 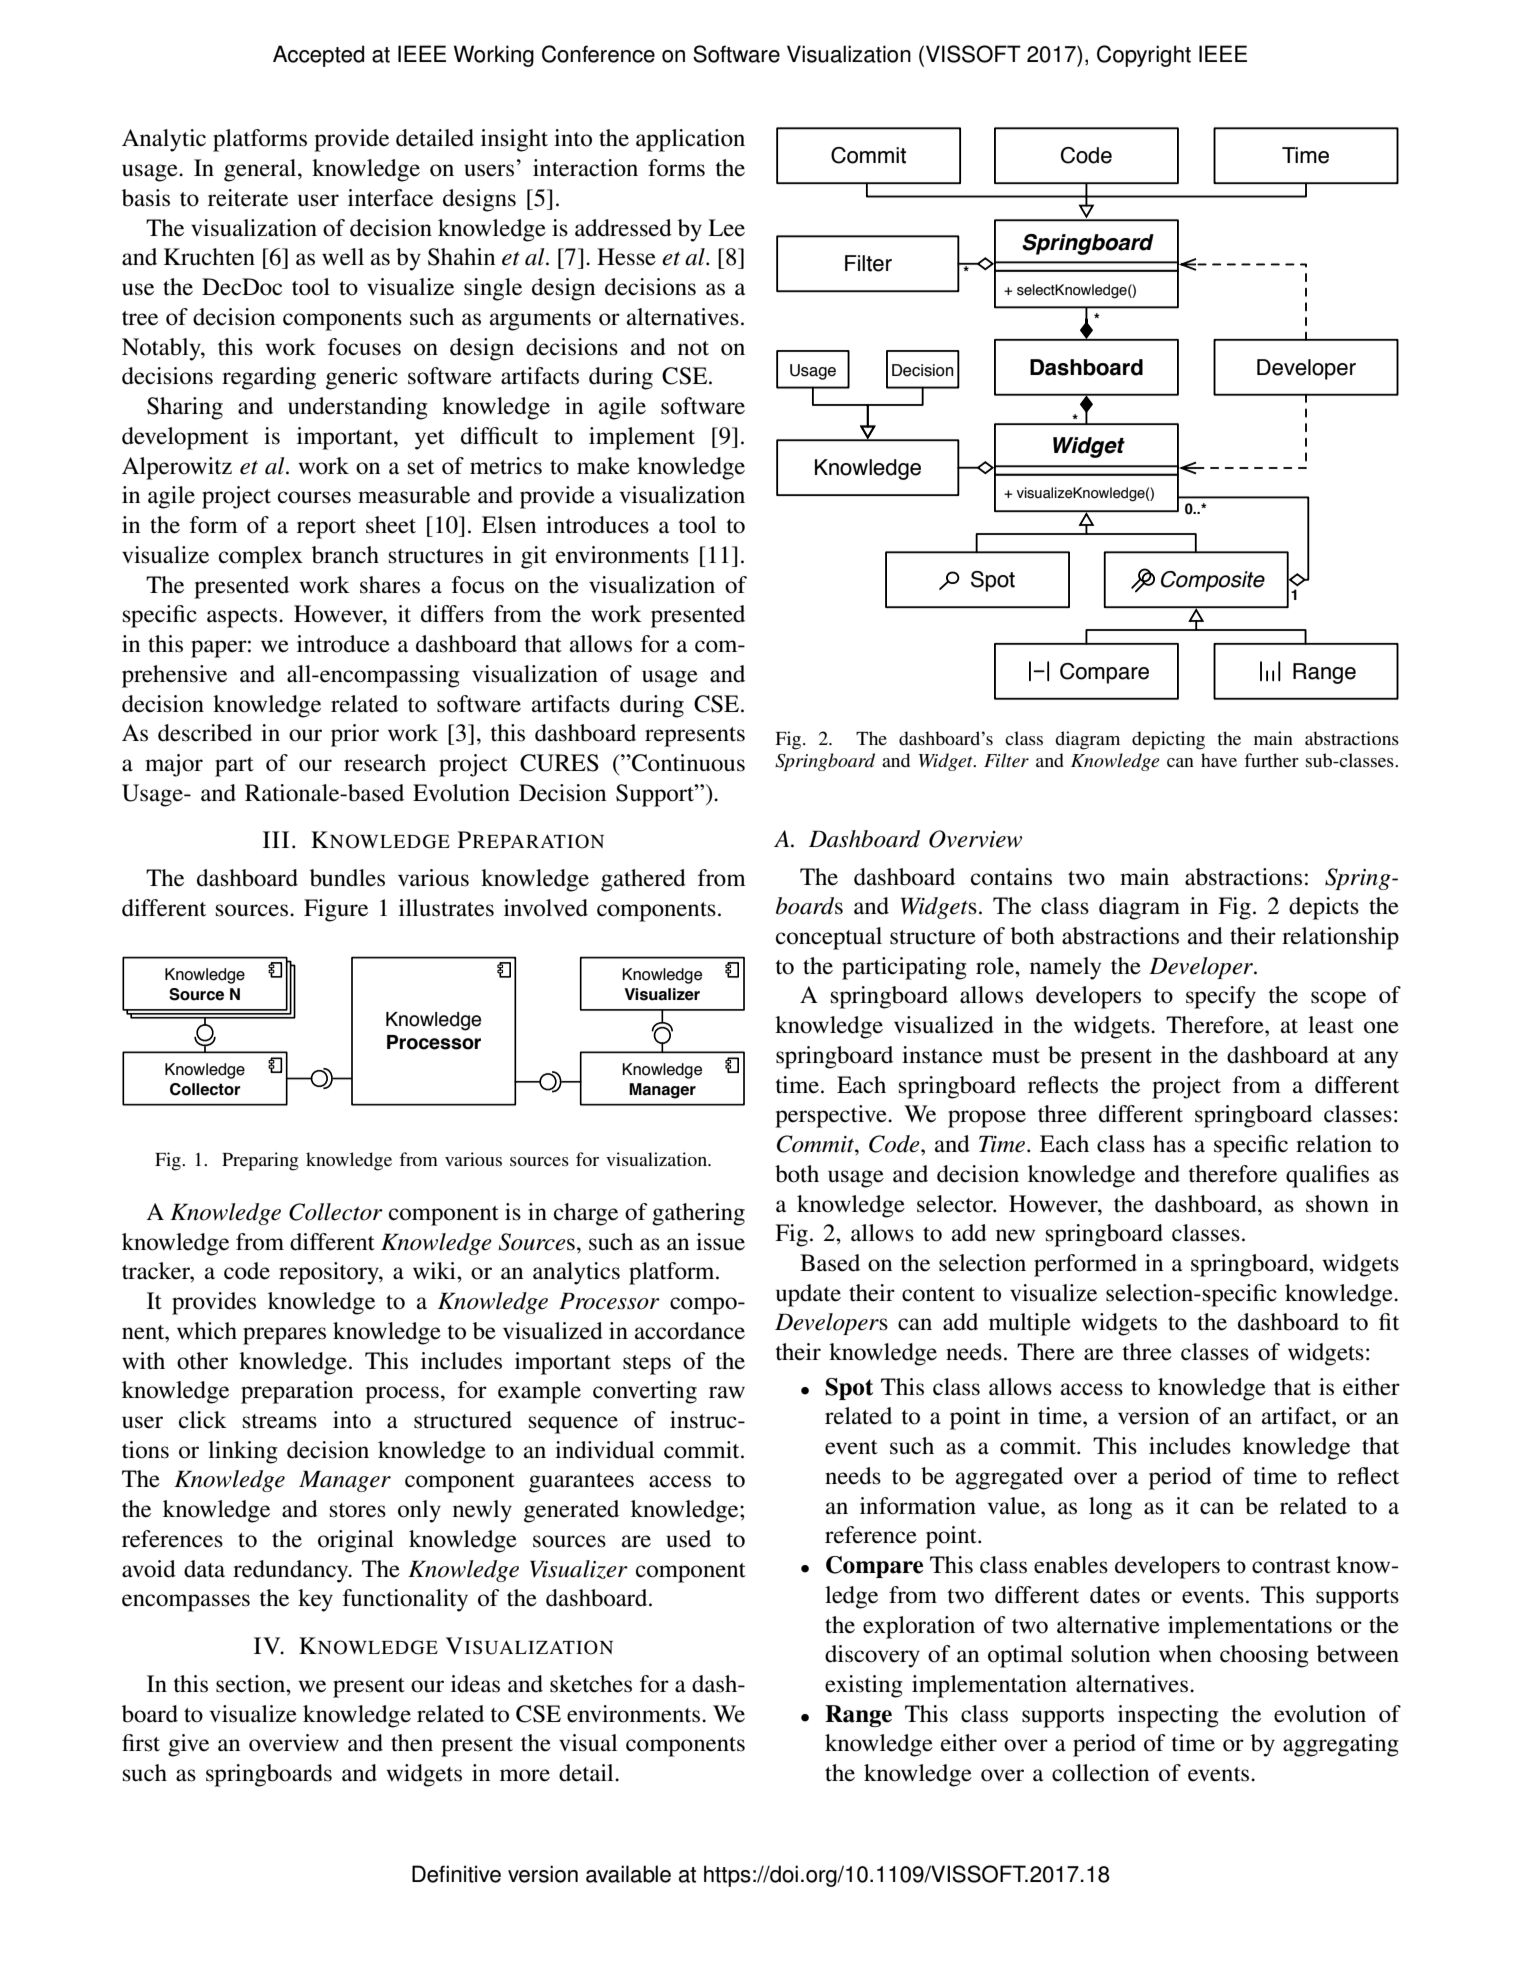 What do you see at coordinates (690, 140) in the page?
I see `application` at bounding box center [690, 140].
